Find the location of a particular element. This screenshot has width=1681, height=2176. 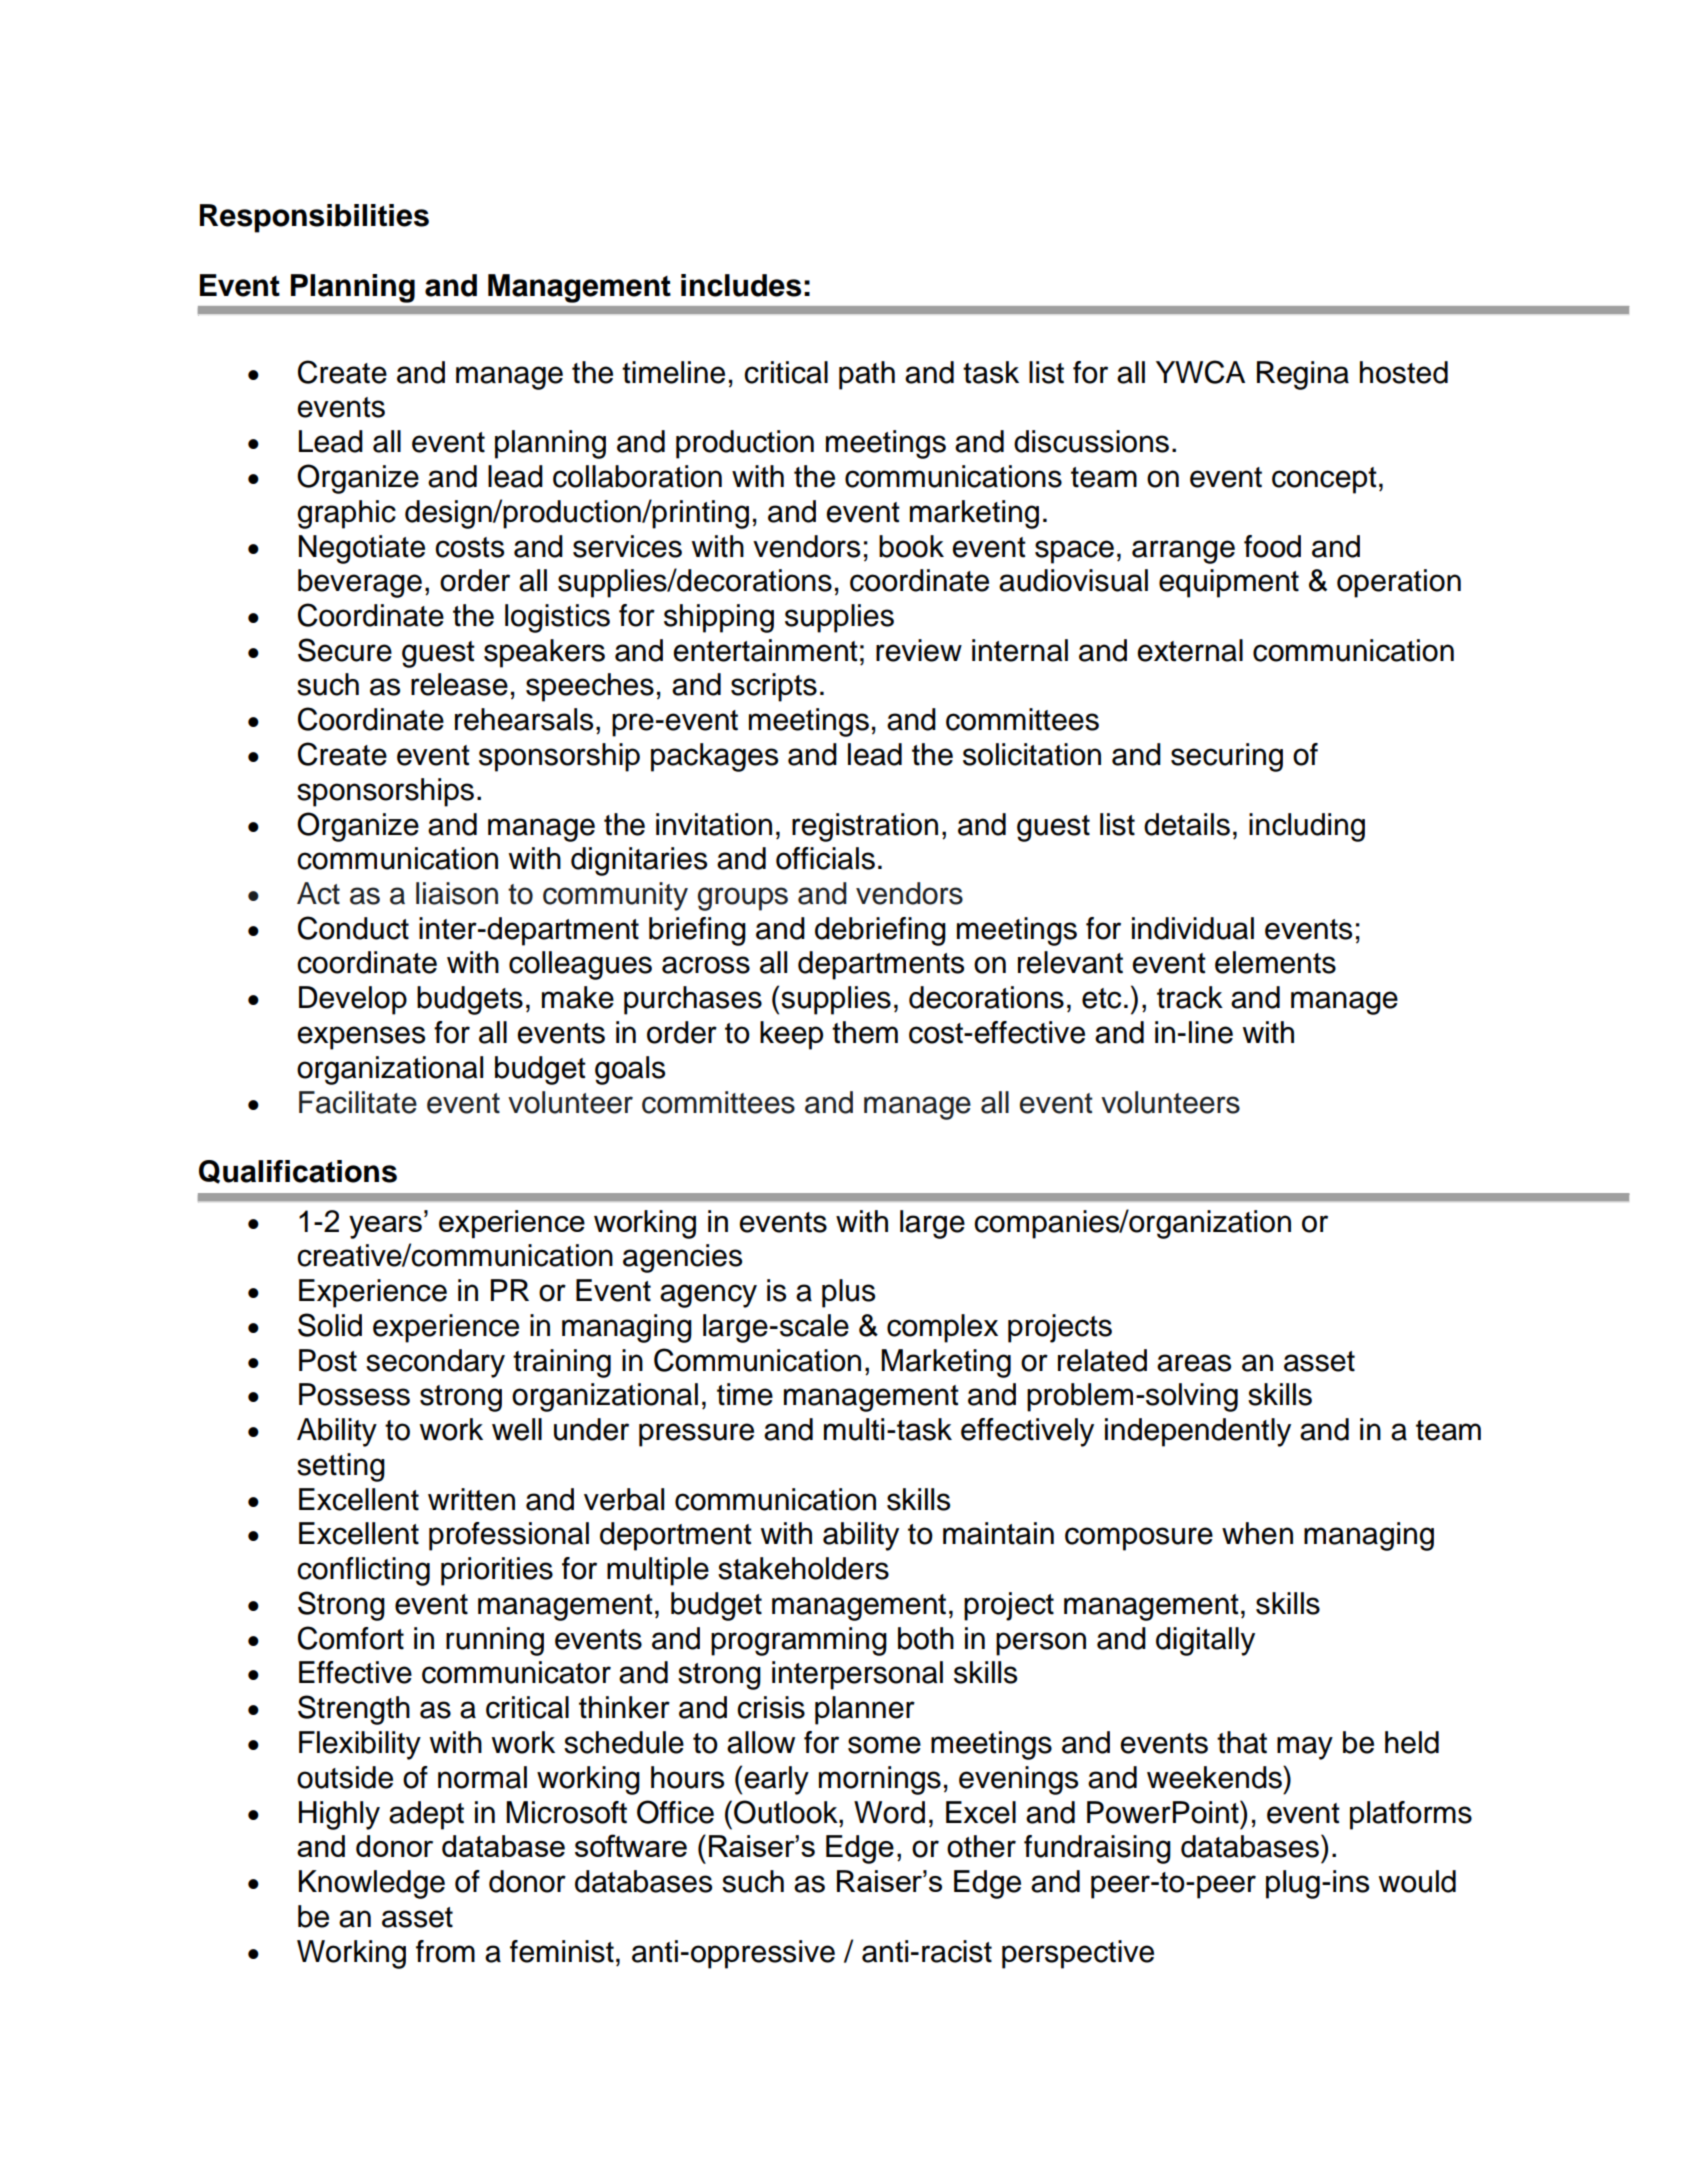

written is located at coordinates (471, 1499).
